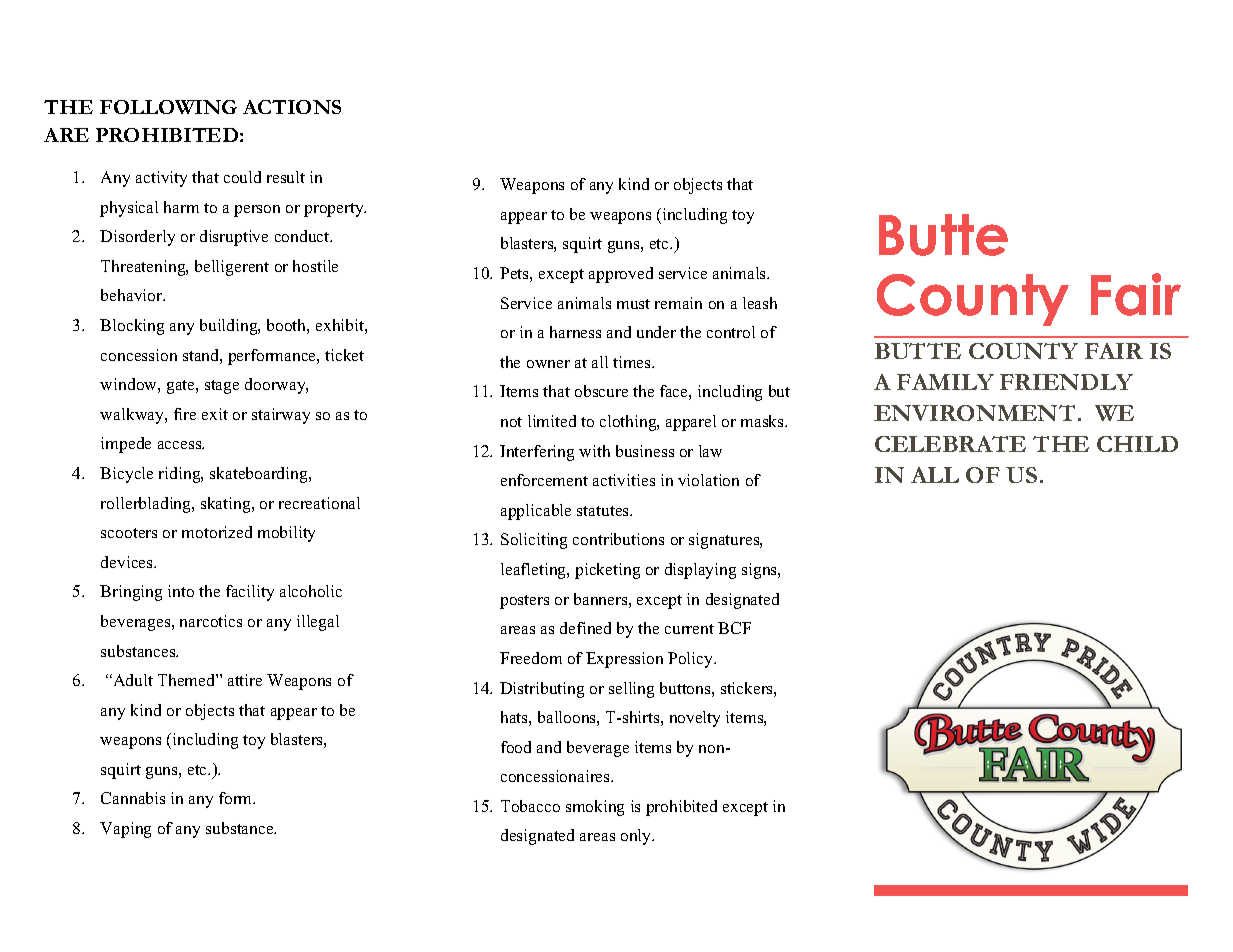 The image size is (1233, 952). Describe the element at coordinates (232, 268) in the screenshot. I see `belligerent` at that location.
